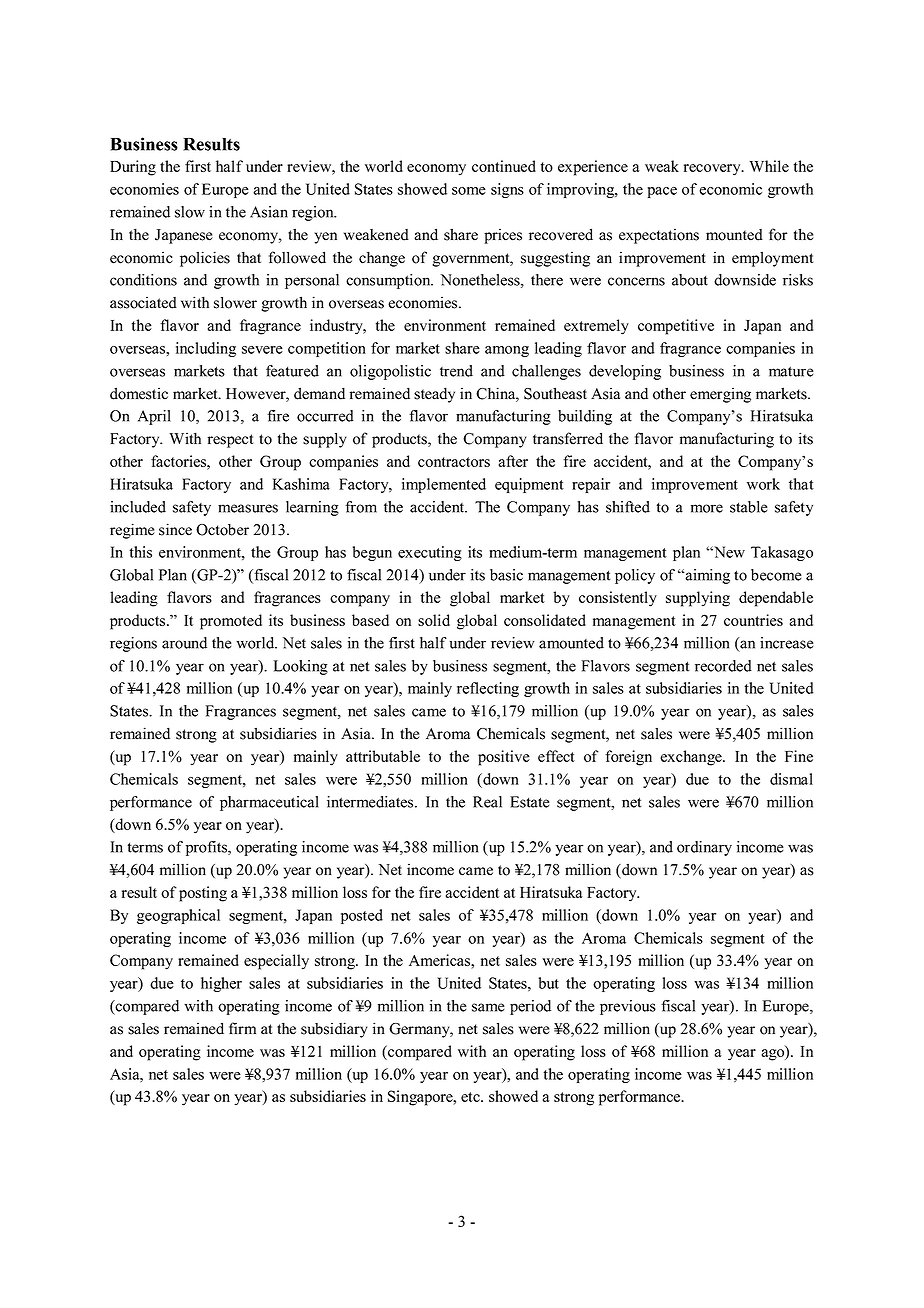  I want to click on previous, so click(628, 1007).
